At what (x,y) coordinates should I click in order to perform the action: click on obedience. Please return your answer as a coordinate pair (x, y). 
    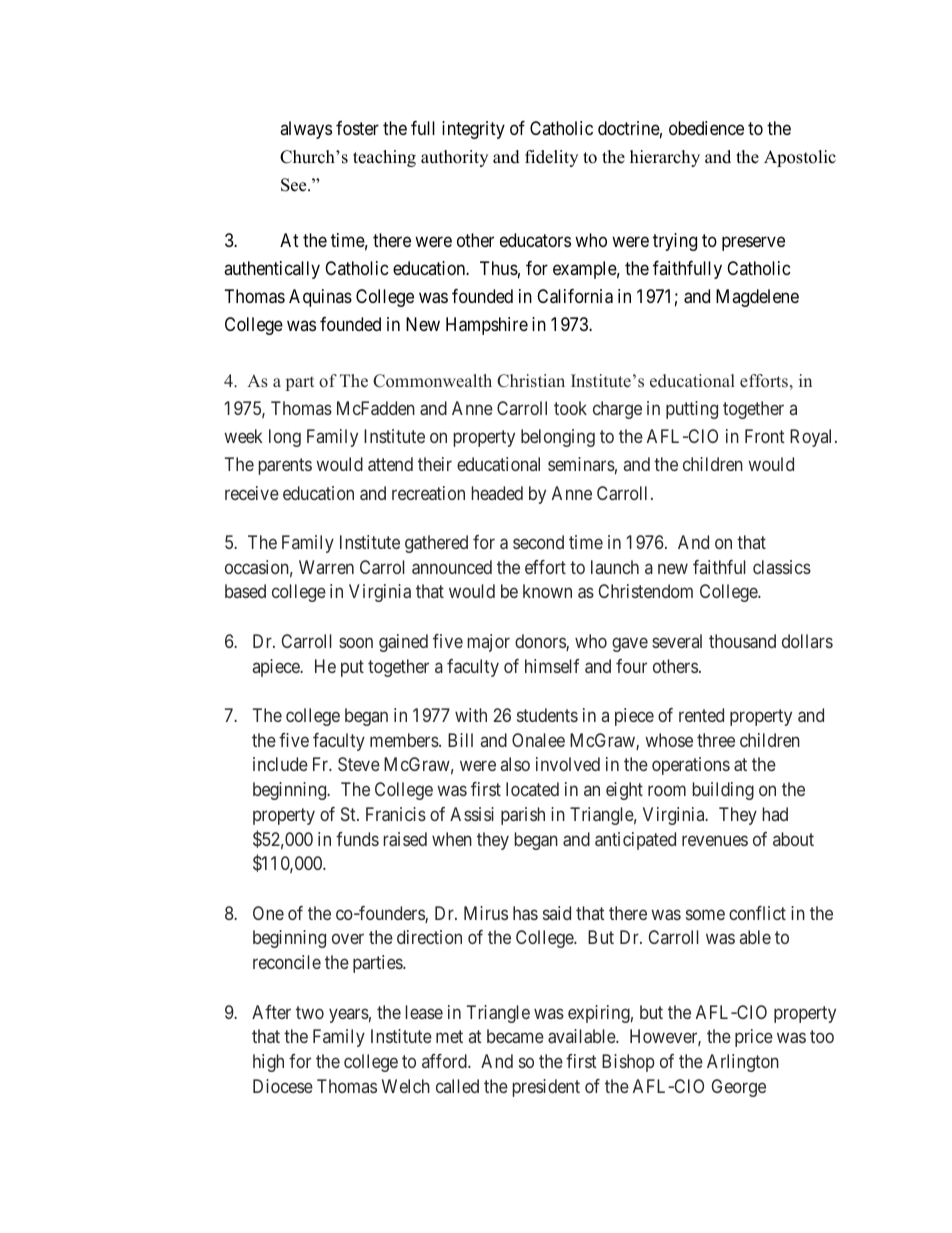
    Looking at the image, I should click on (706, 128).
